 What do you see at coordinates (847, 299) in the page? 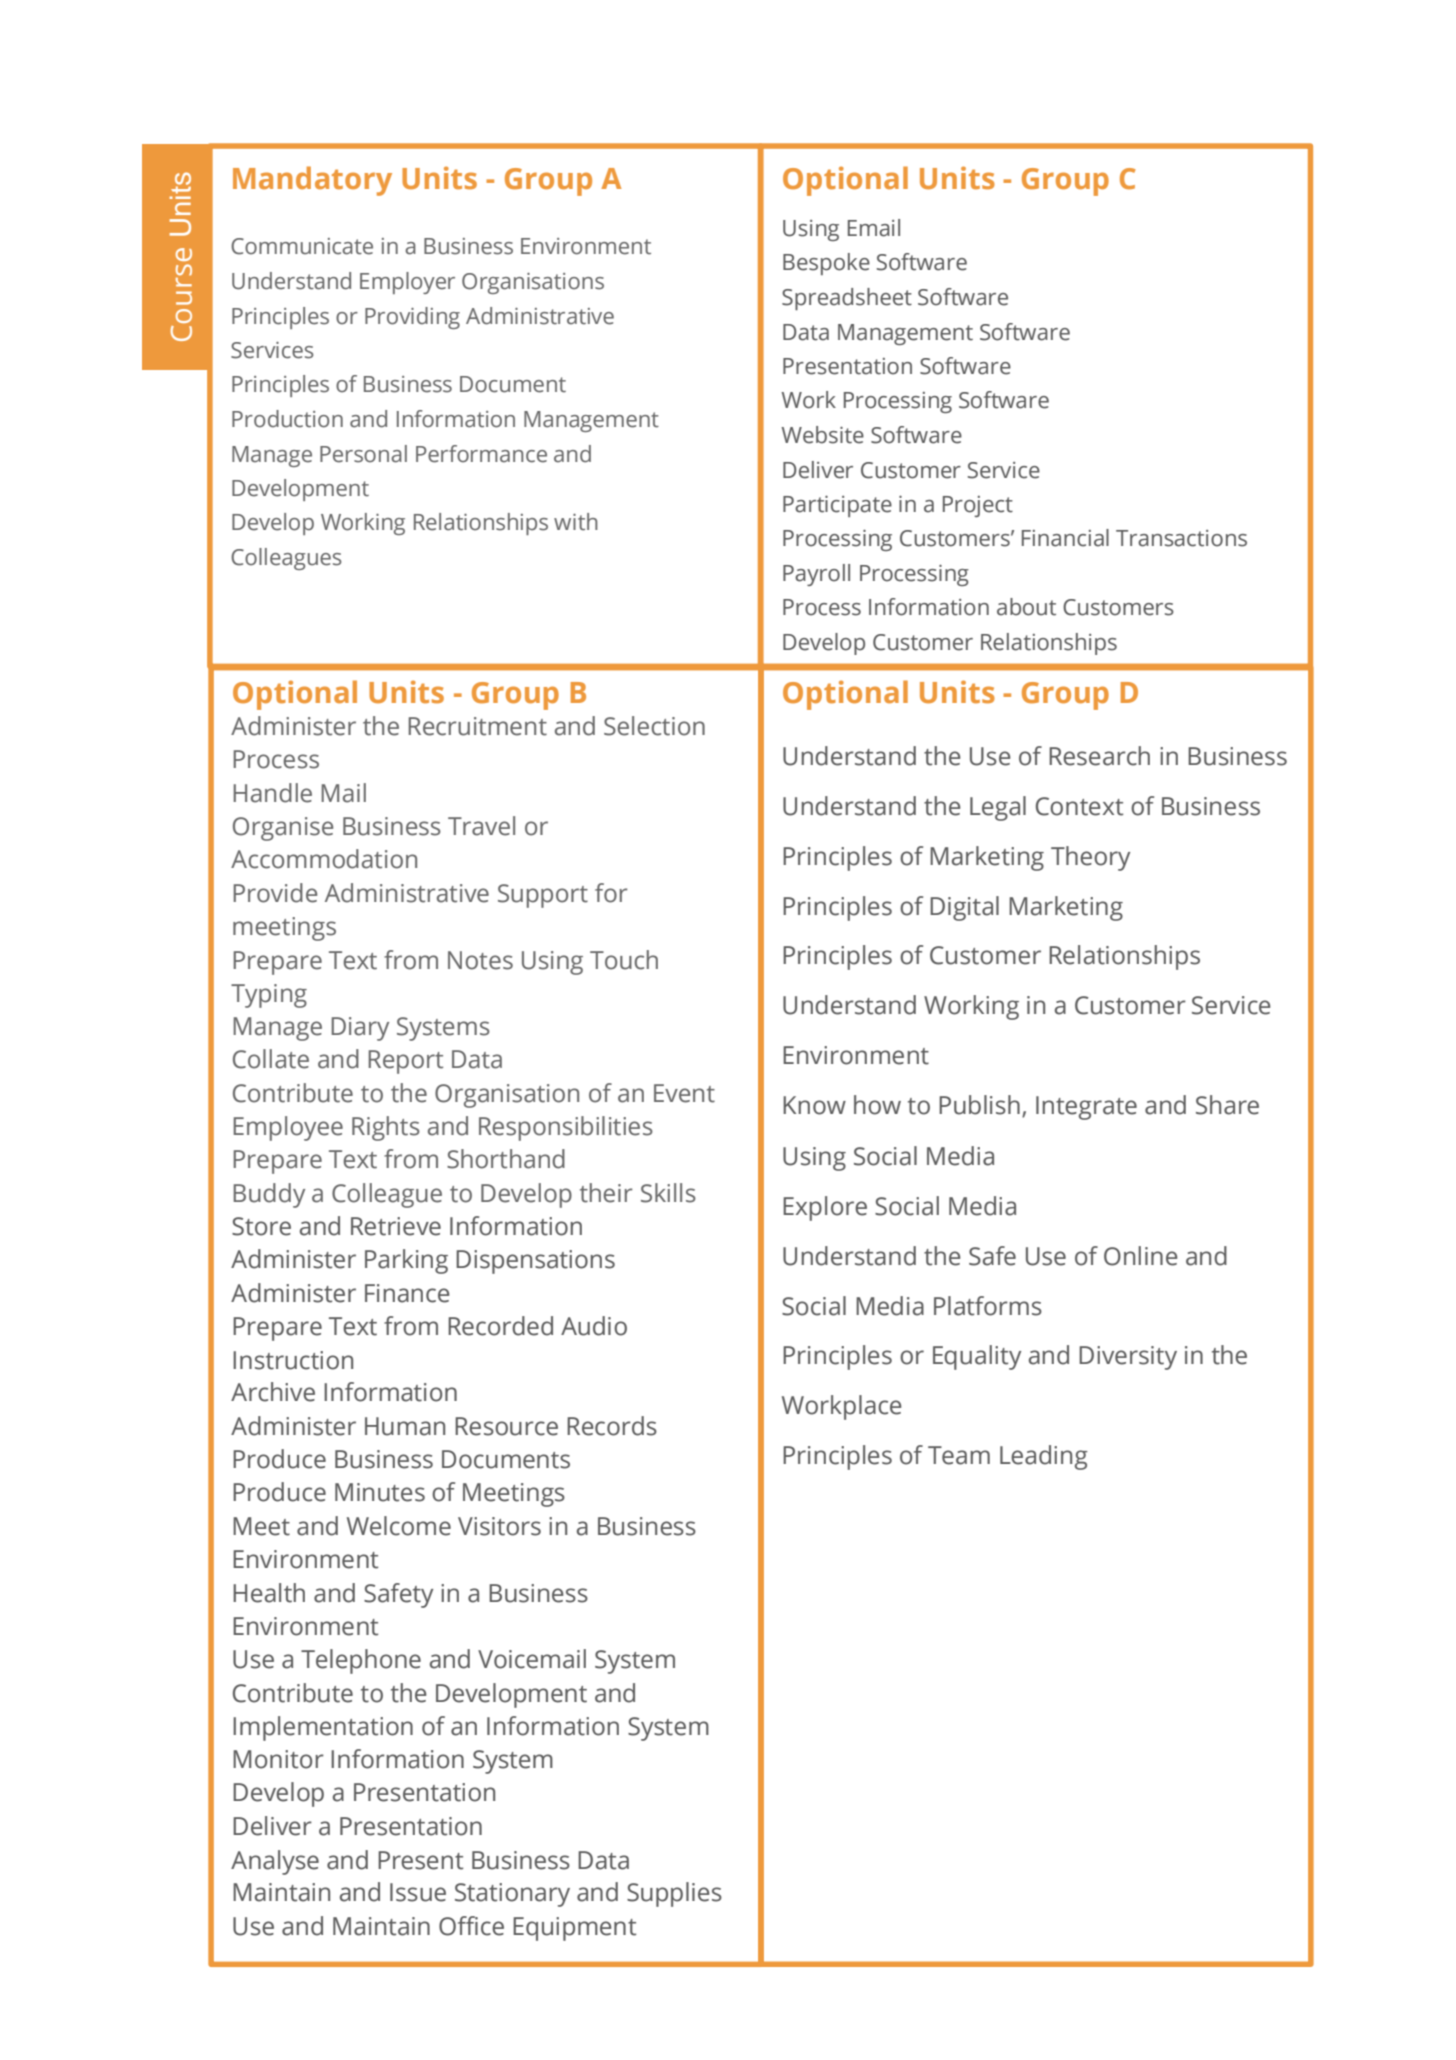
I see `Spreadsheet` at bounding box center [847, 299].
